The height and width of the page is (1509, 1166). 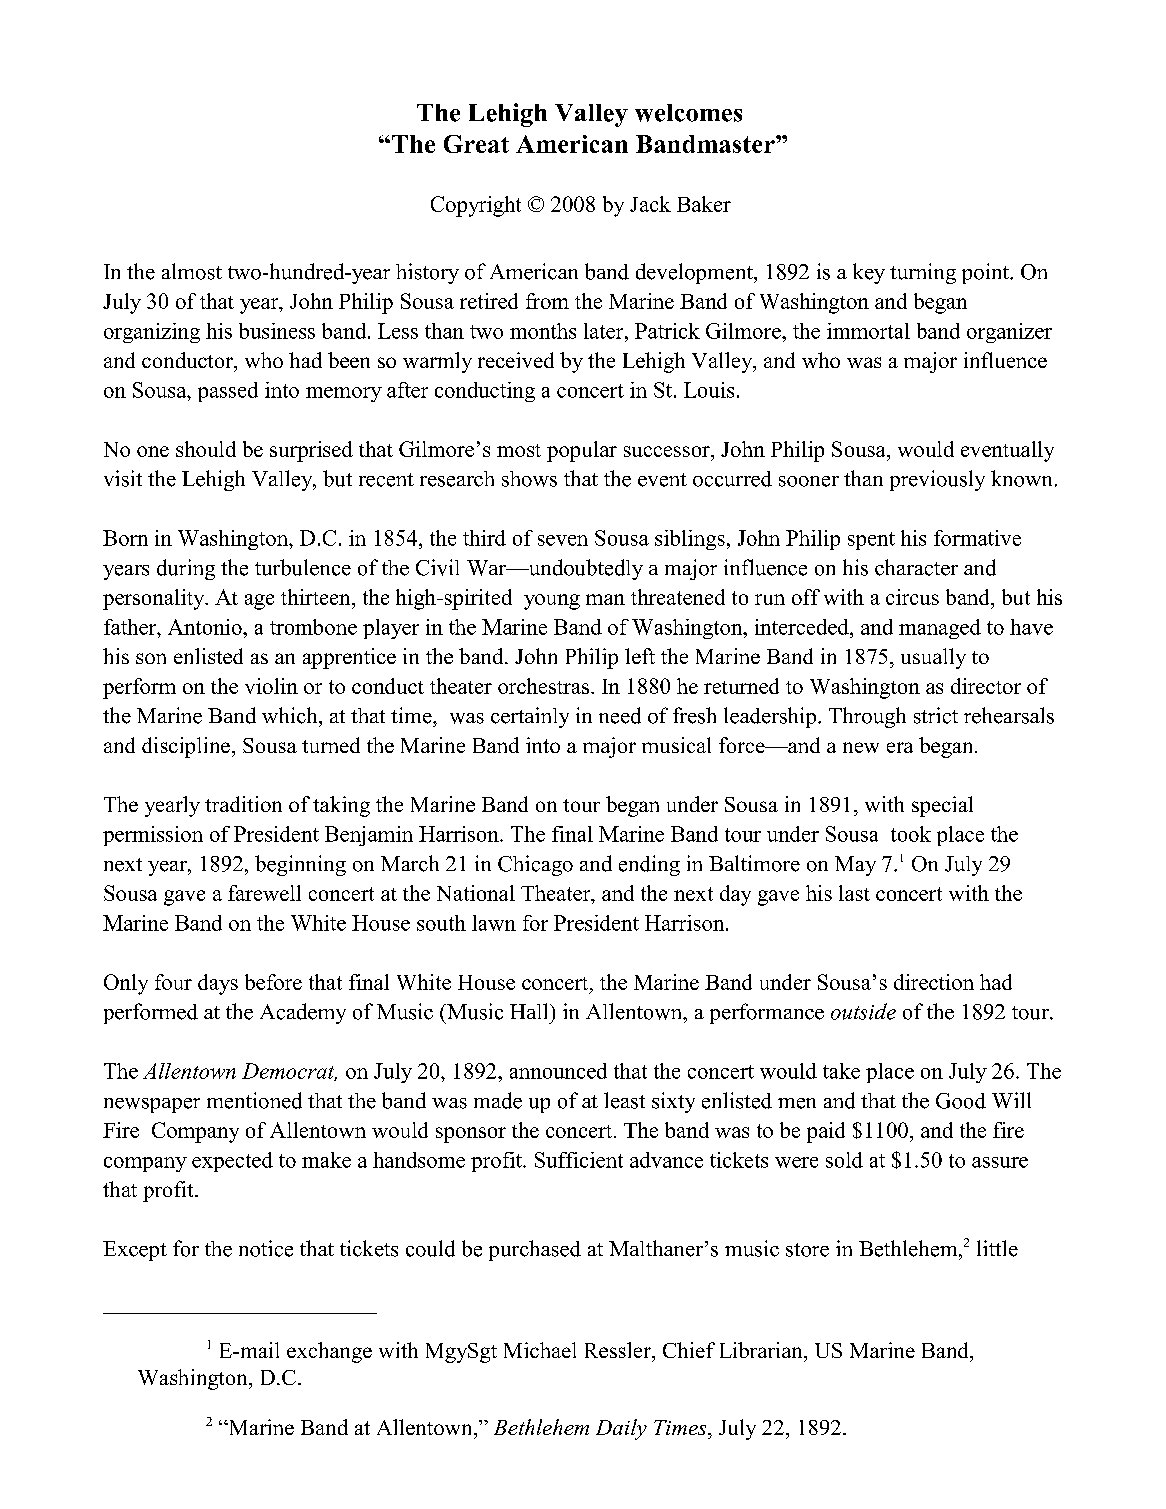 What do you see at coordinates (540, 1350) in the page?
I see `Michael` at bounding box center [540, 1350].
